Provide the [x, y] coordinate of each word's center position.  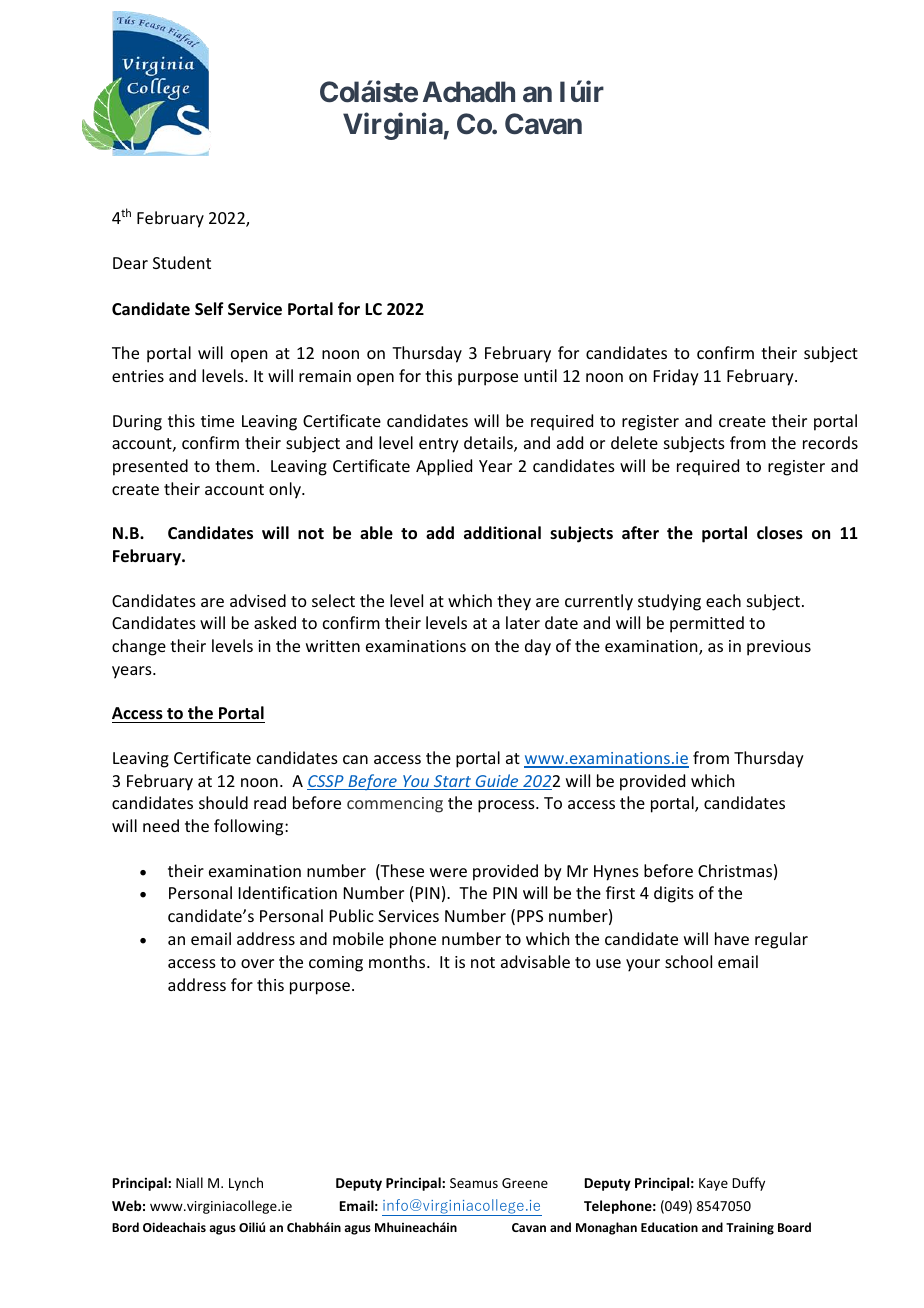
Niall [189, 1182]
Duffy [748, 1184]
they [514, 602]
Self [209, 309]
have [732, 938]
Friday [676, 377]
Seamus [474, 1183]
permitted [707, 624]
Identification [288, 892]
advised [258, 600]
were [448, 872]
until [540, 375]
